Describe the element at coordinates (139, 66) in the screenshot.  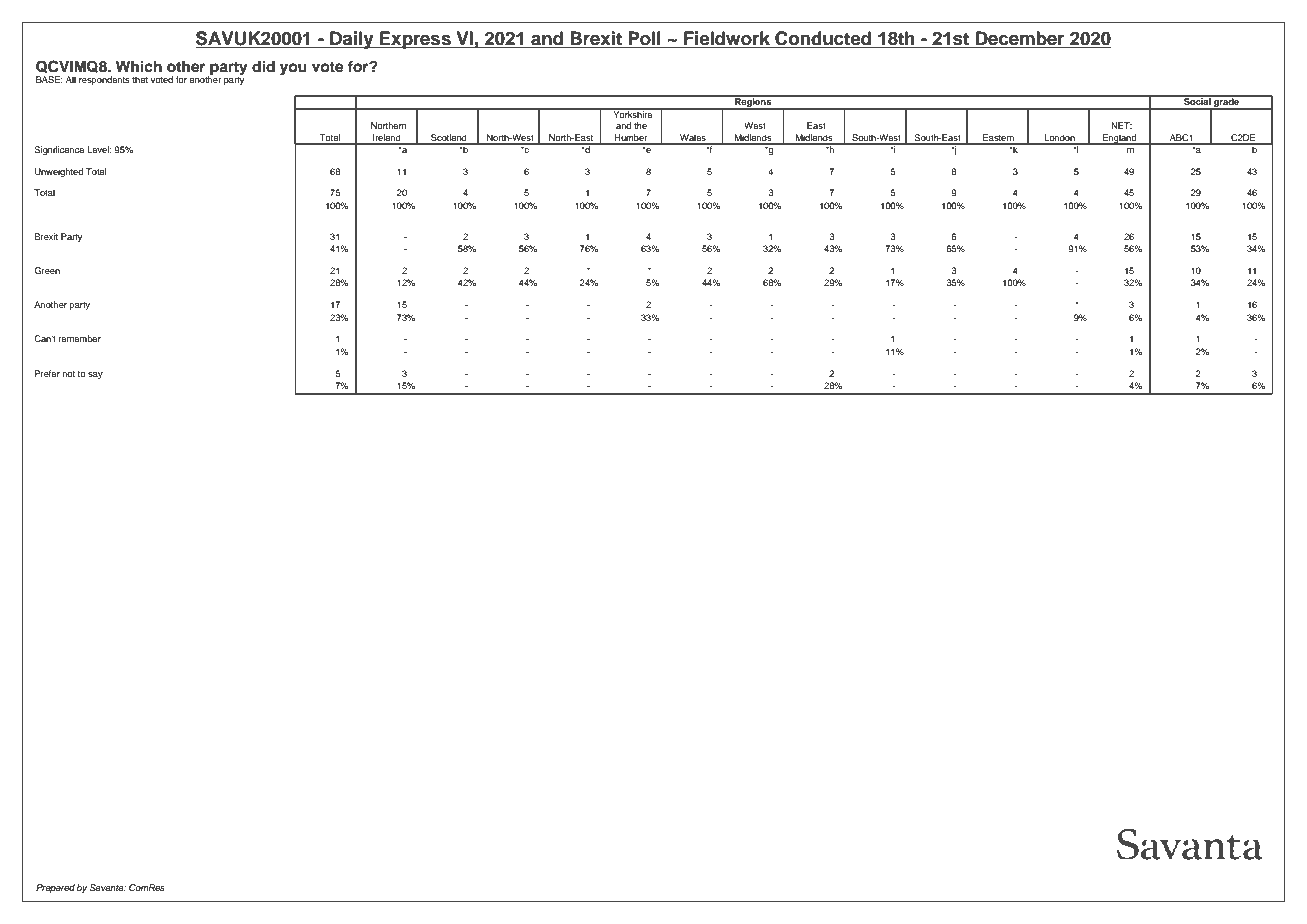
I see `Which` at that location.
